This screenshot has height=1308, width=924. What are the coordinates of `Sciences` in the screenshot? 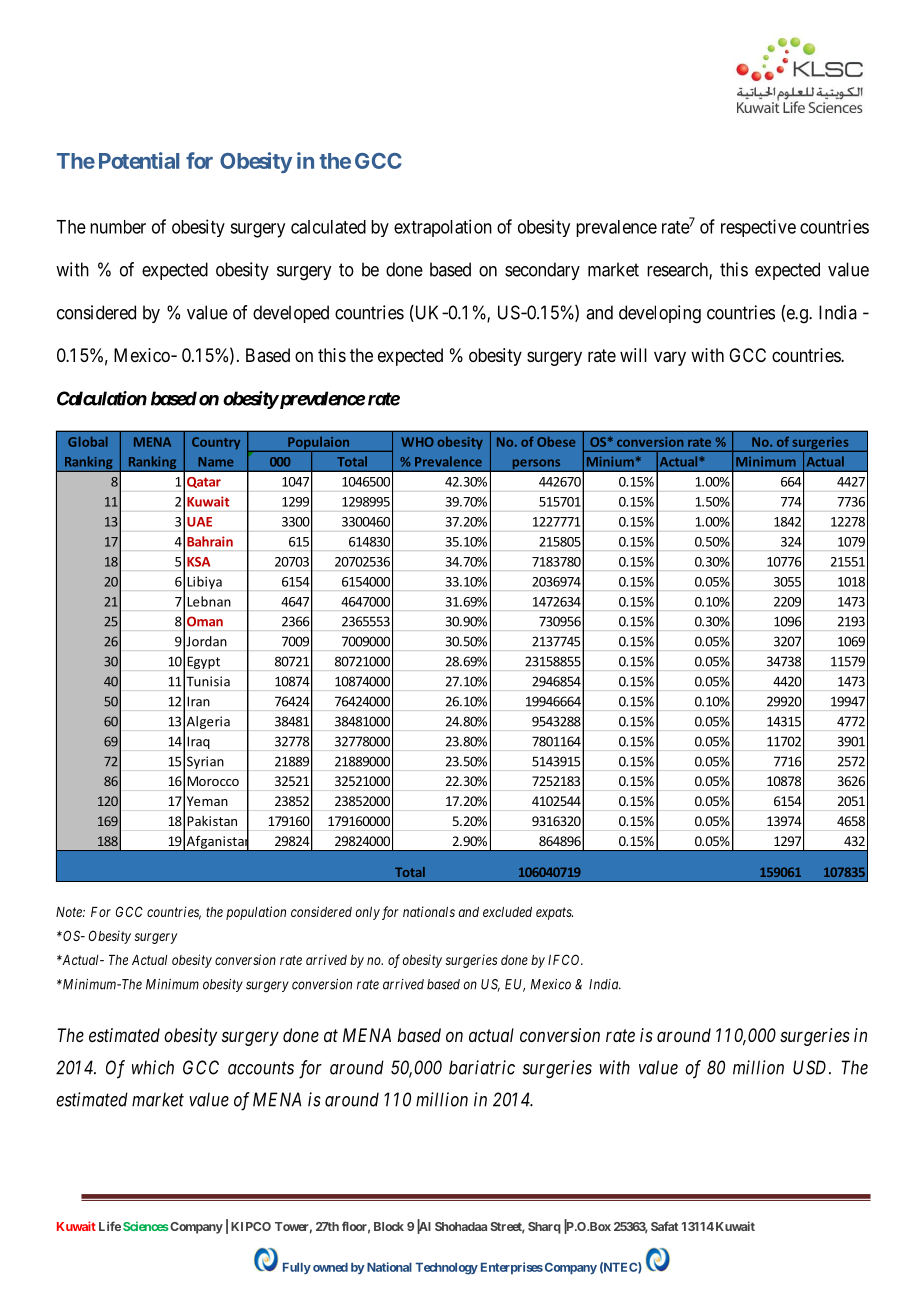 It's located at (146, 1226).
